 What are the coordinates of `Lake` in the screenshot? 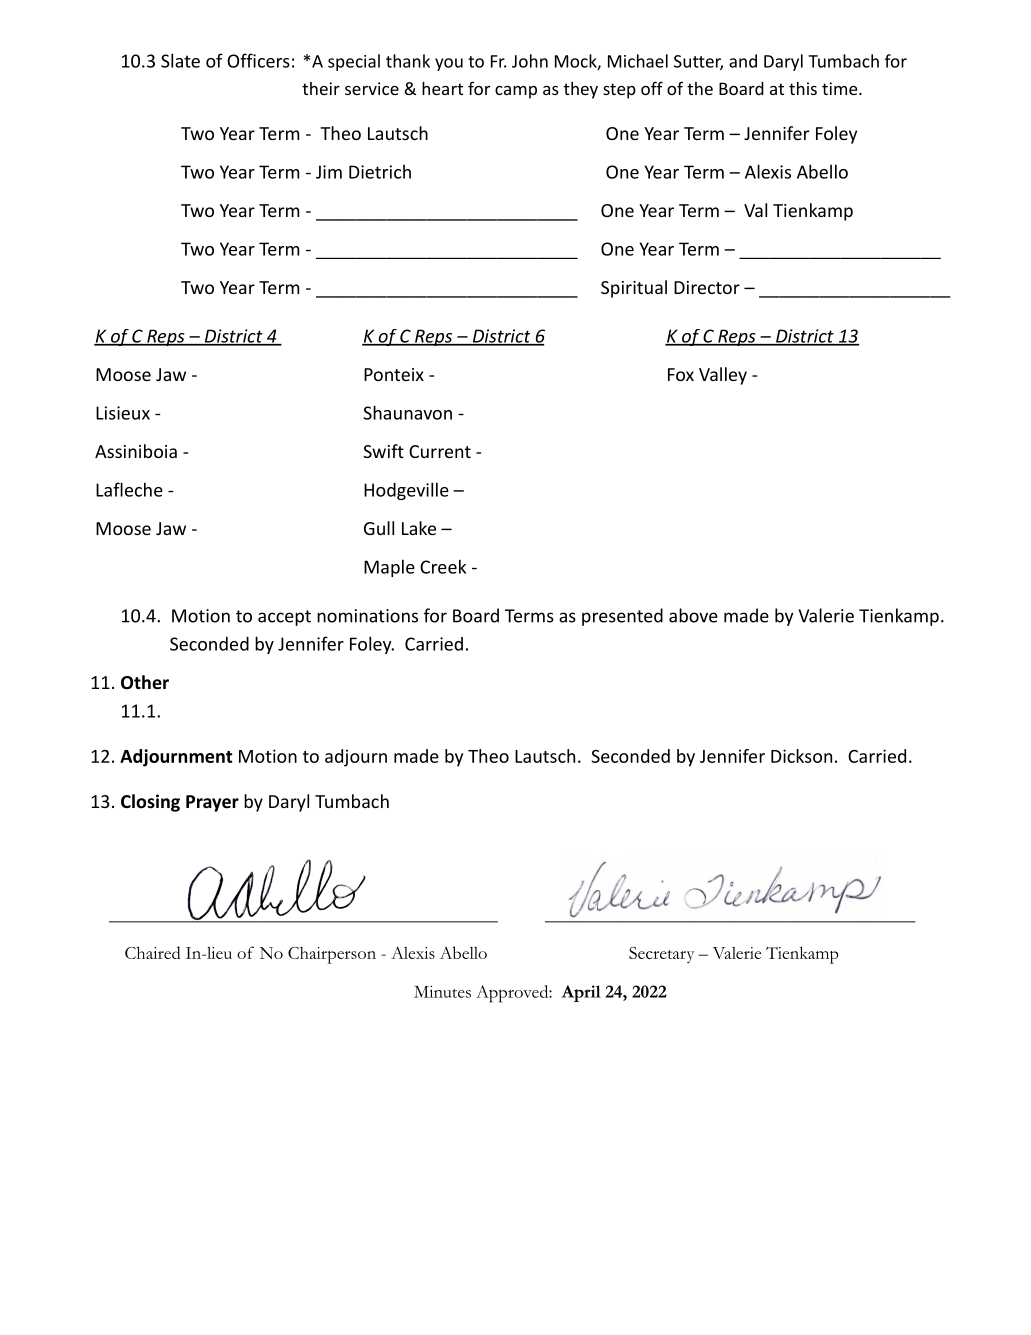 It's located at (419, 528).
